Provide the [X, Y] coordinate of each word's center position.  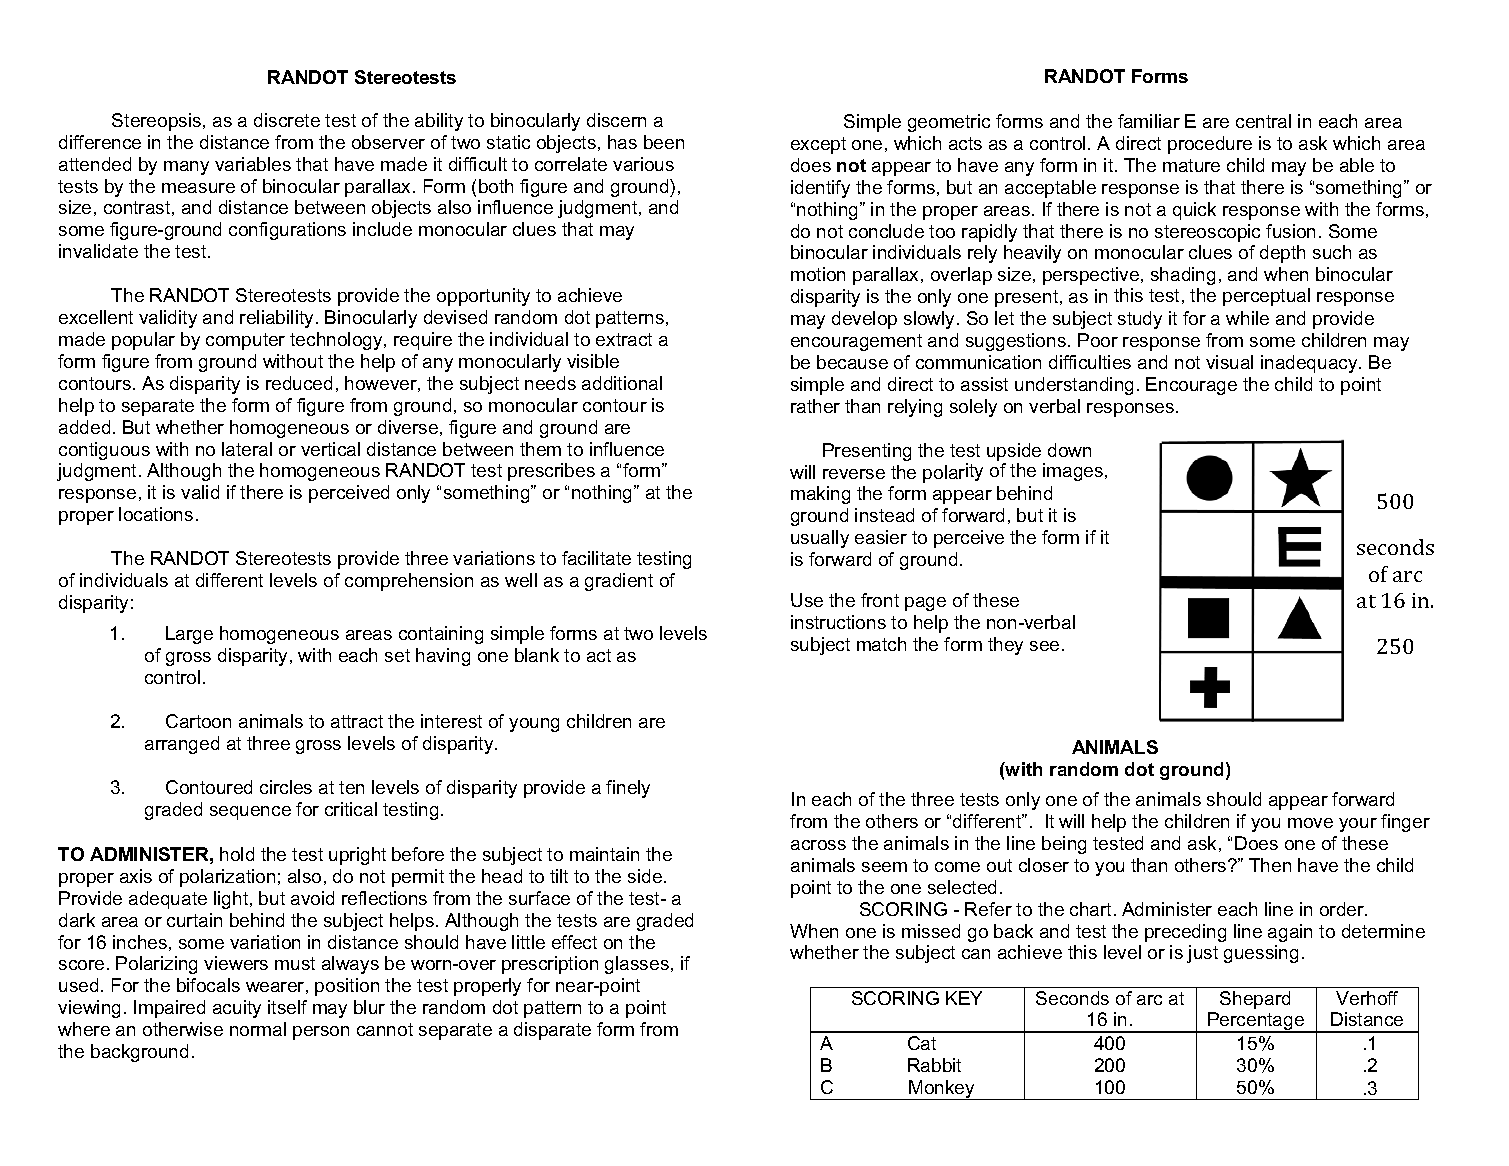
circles [286, 787]
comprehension [409, 582]
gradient [619, 582]
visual [1229, 362]
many [186, 168]
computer [245, 341]
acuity [237, 1009]
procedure [1210, 145]
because [852, 362]
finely [628, 789]
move [1310, 823]
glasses [637, 965]
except [818, 145]
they [1005, 646]
